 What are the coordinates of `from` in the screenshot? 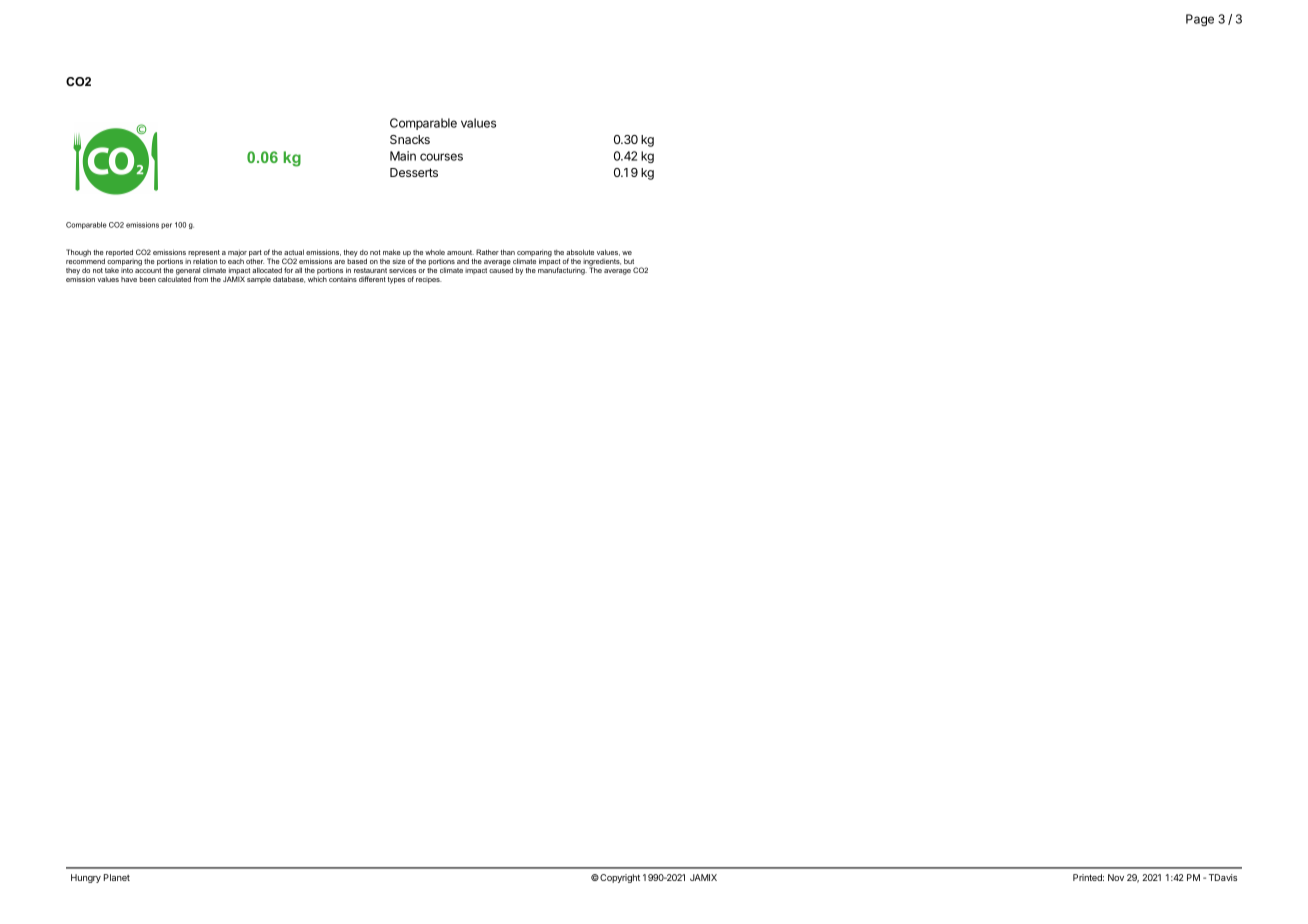 It's located at (201, 279).
